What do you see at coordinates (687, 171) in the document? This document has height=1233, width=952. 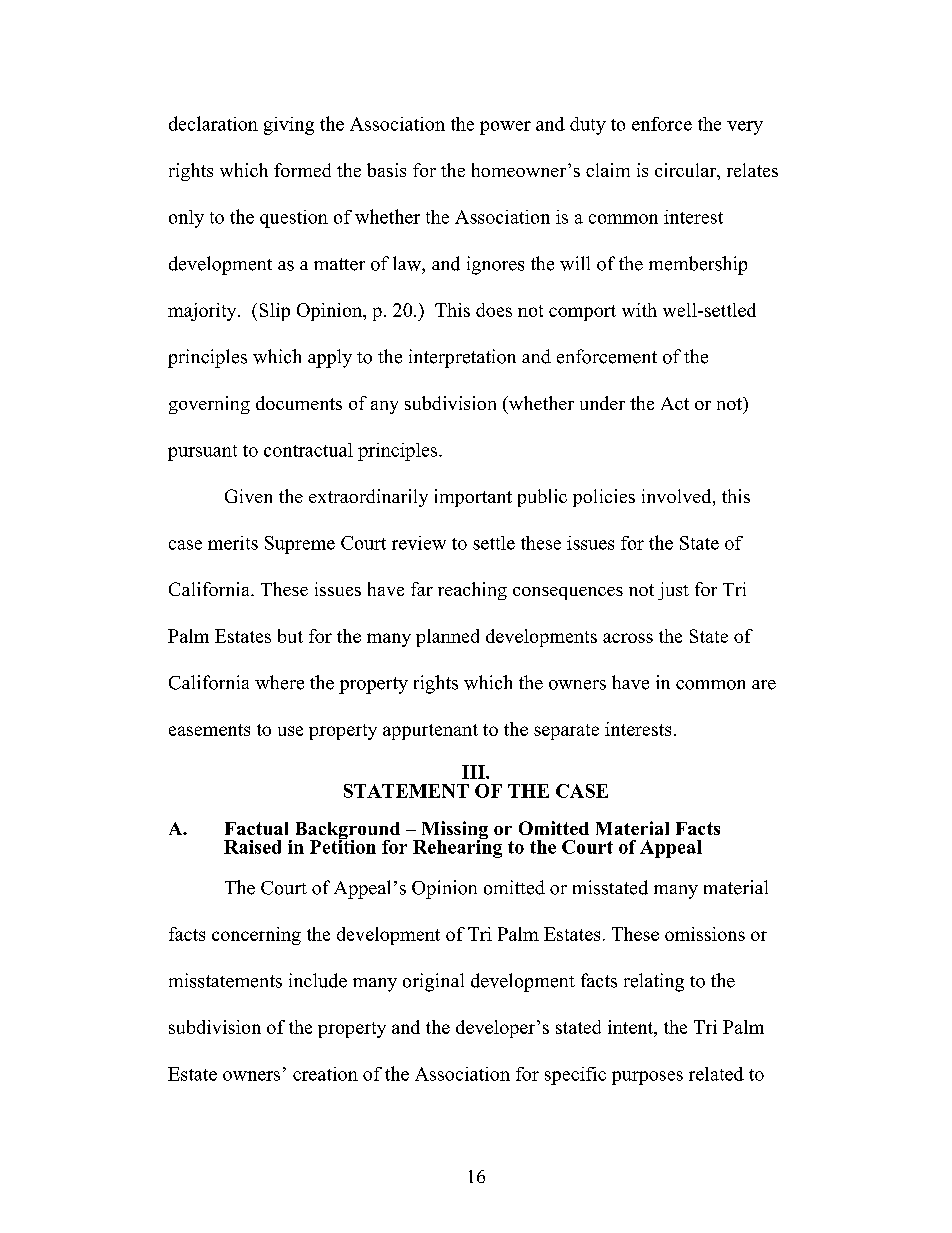 I see `circular` at bounding box center [687, 171].
